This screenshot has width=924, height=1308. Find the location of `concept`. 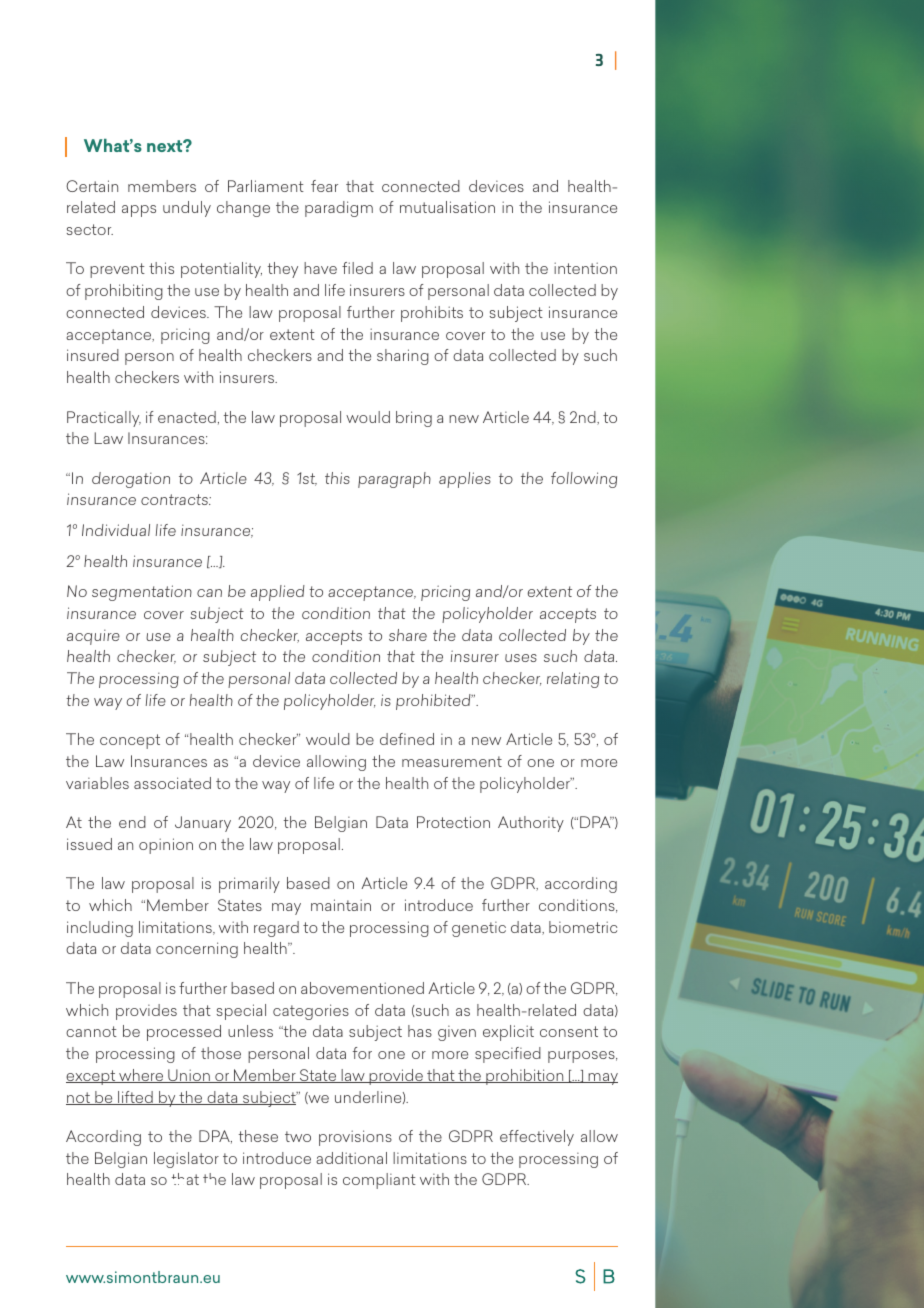

concept is located at coordinates (130, 741).
